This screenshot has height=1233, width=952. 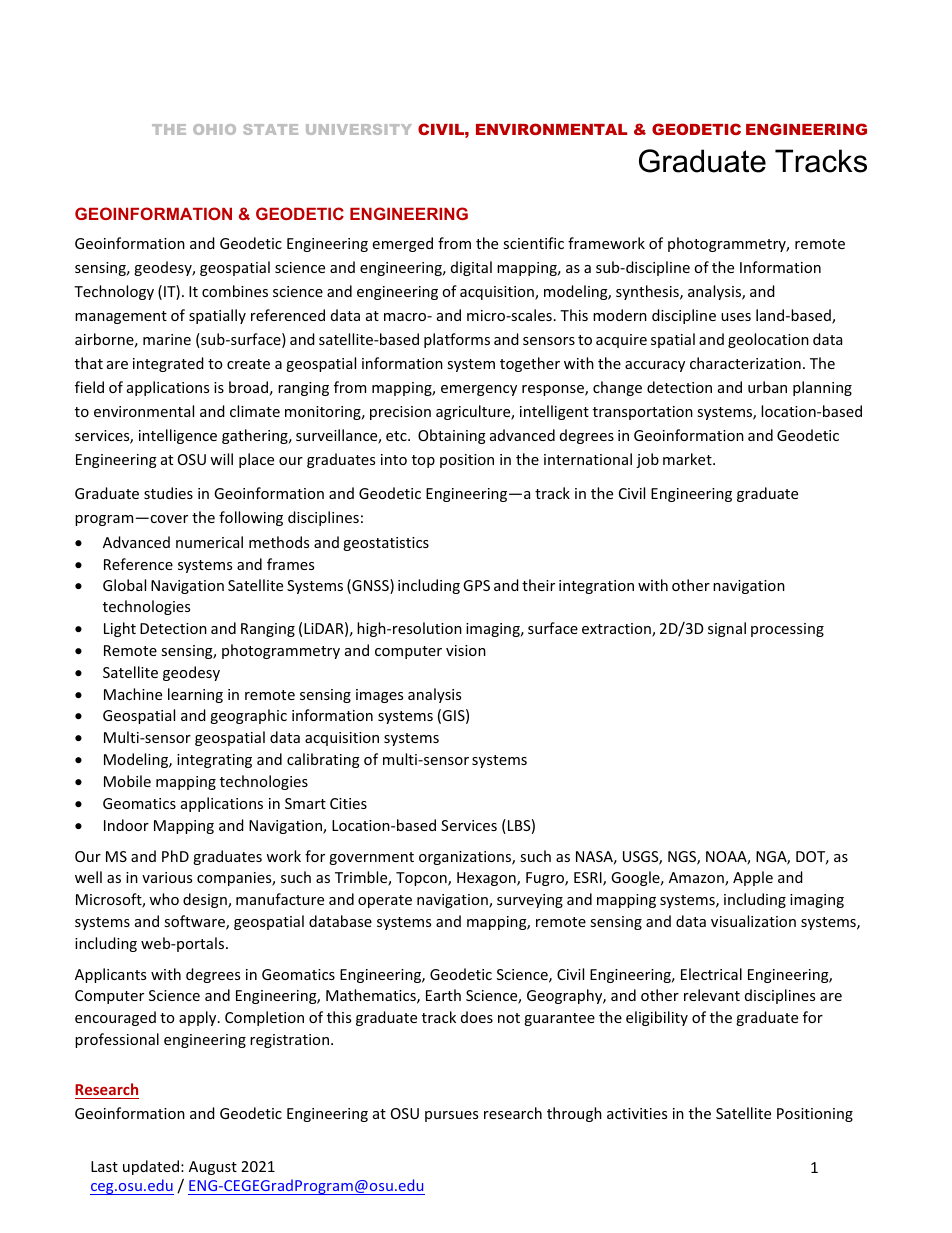 What do you see at coordinates (214, 129) in the screenshot?
I see `OHIO` at bounding box center [214, 129].
